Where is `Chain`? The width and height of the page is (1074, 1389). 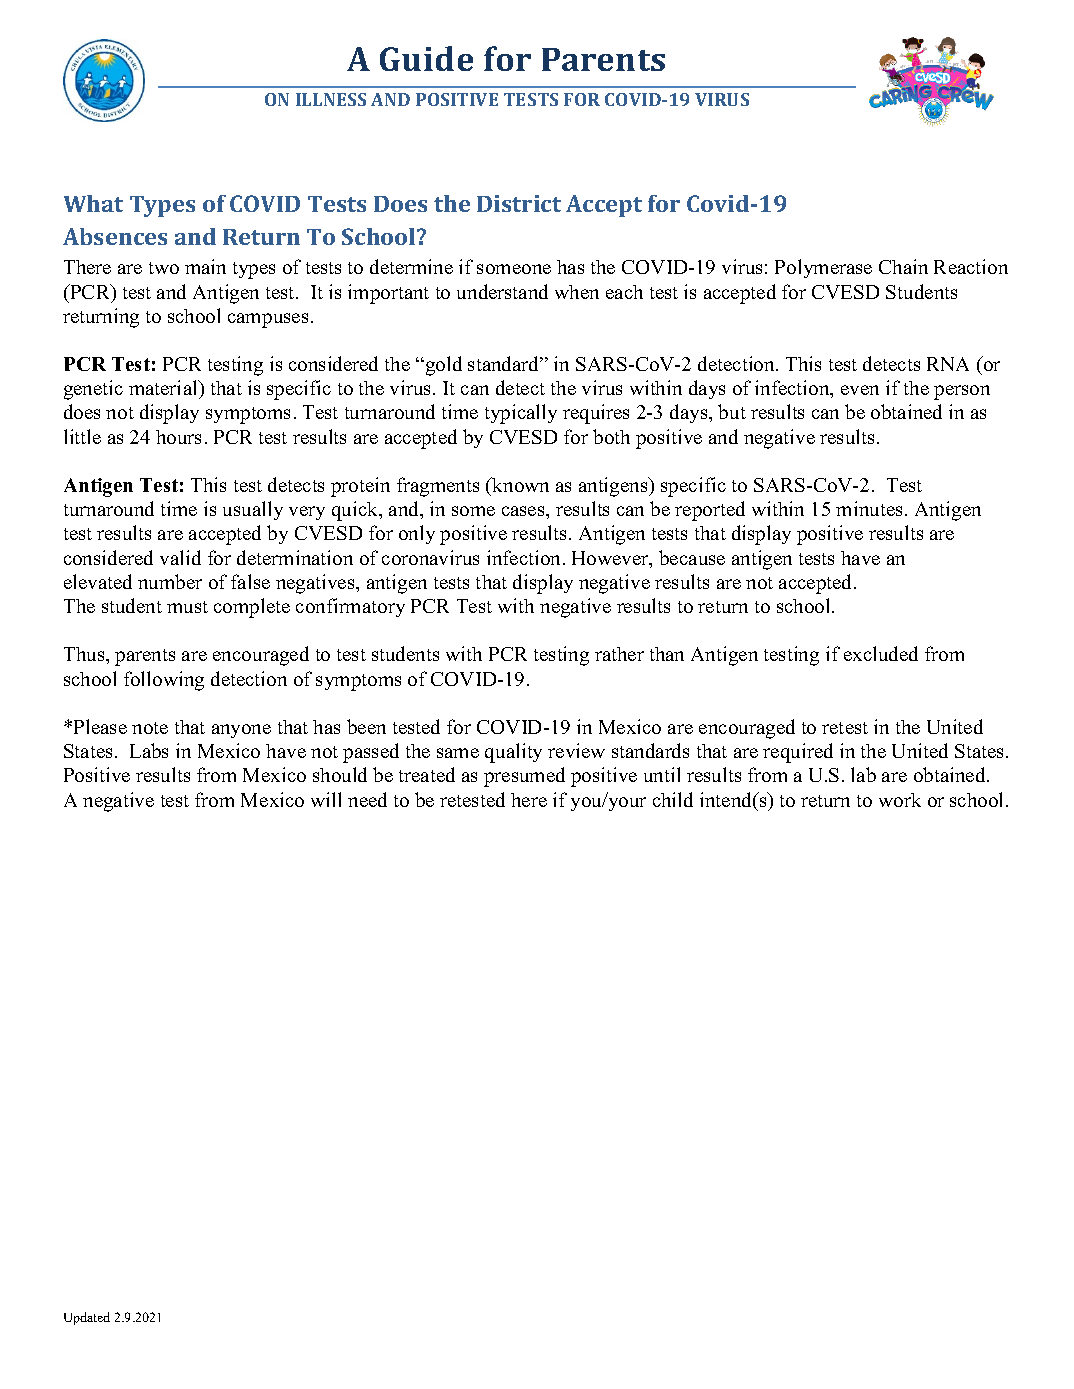
Chain is located at coordinates (903, 266).
